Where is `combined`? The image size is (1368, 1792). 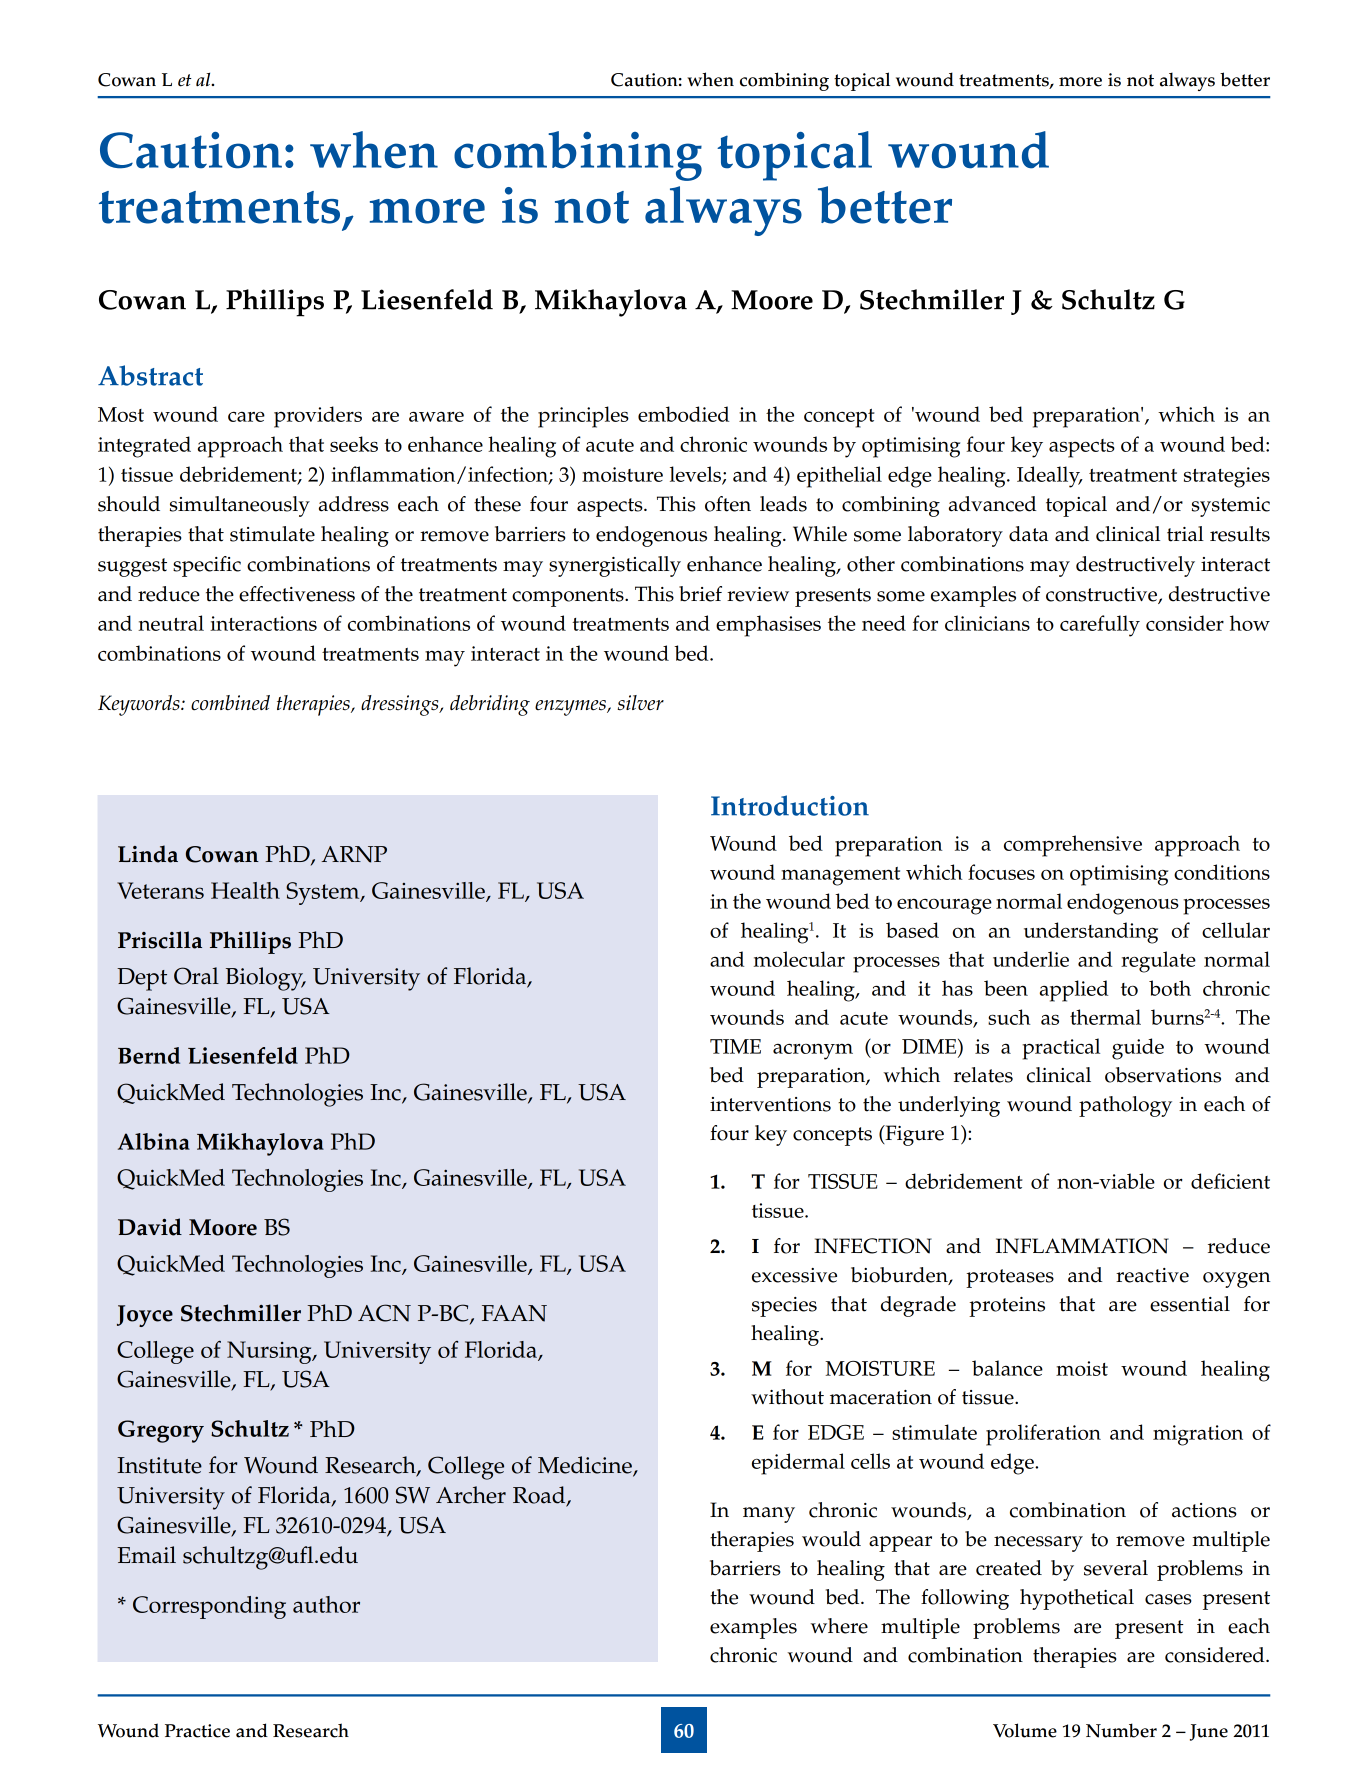
combined is located at coordinates (230, 703).
